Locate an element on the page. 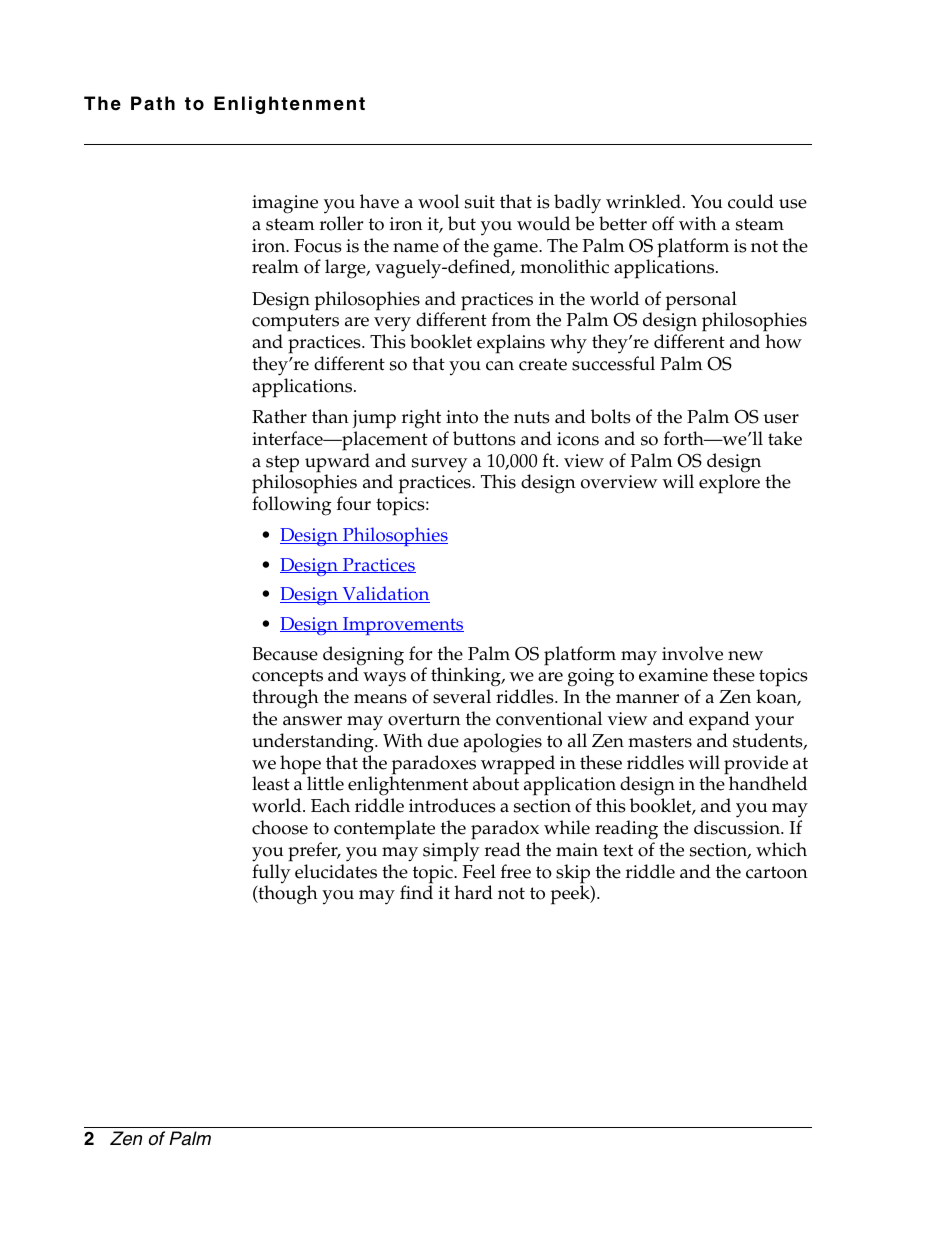 Image resolution: width=952 pixels, height=1233 pixels. Path is located at coordinates (153, 103).
